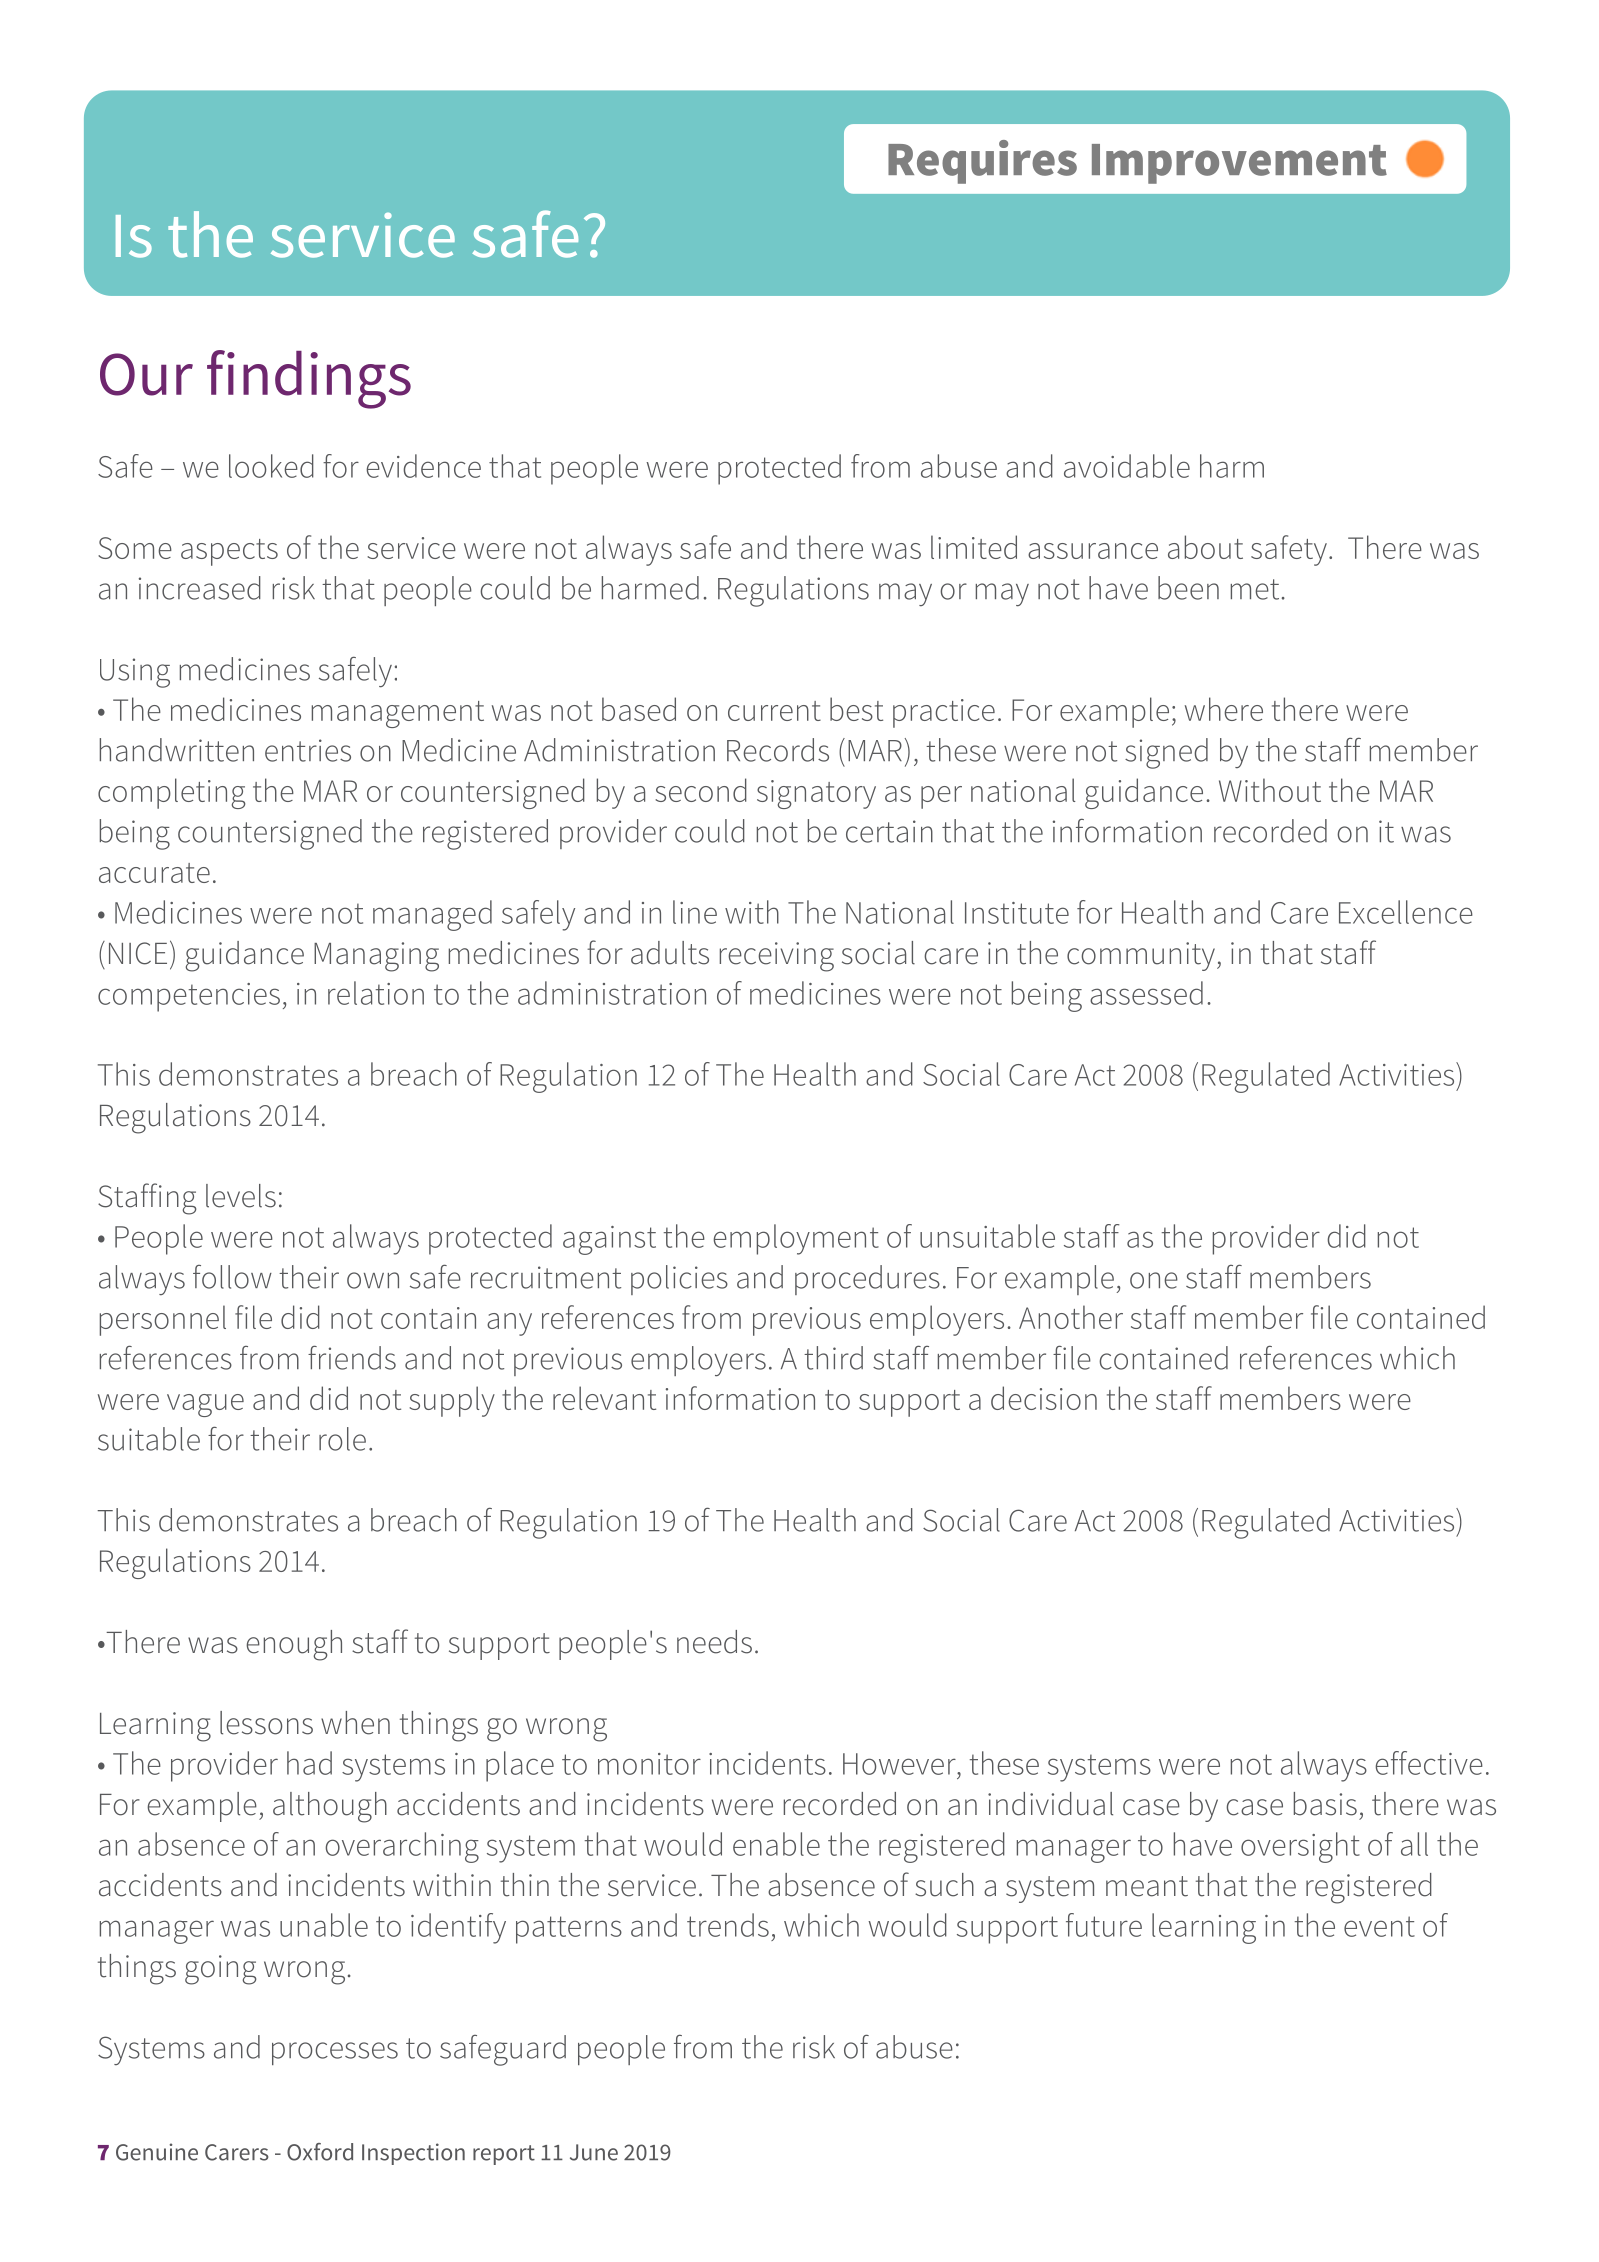  Describe the element at coordinates (796, 1239) in the screenshot. I see `employment` at that location.
